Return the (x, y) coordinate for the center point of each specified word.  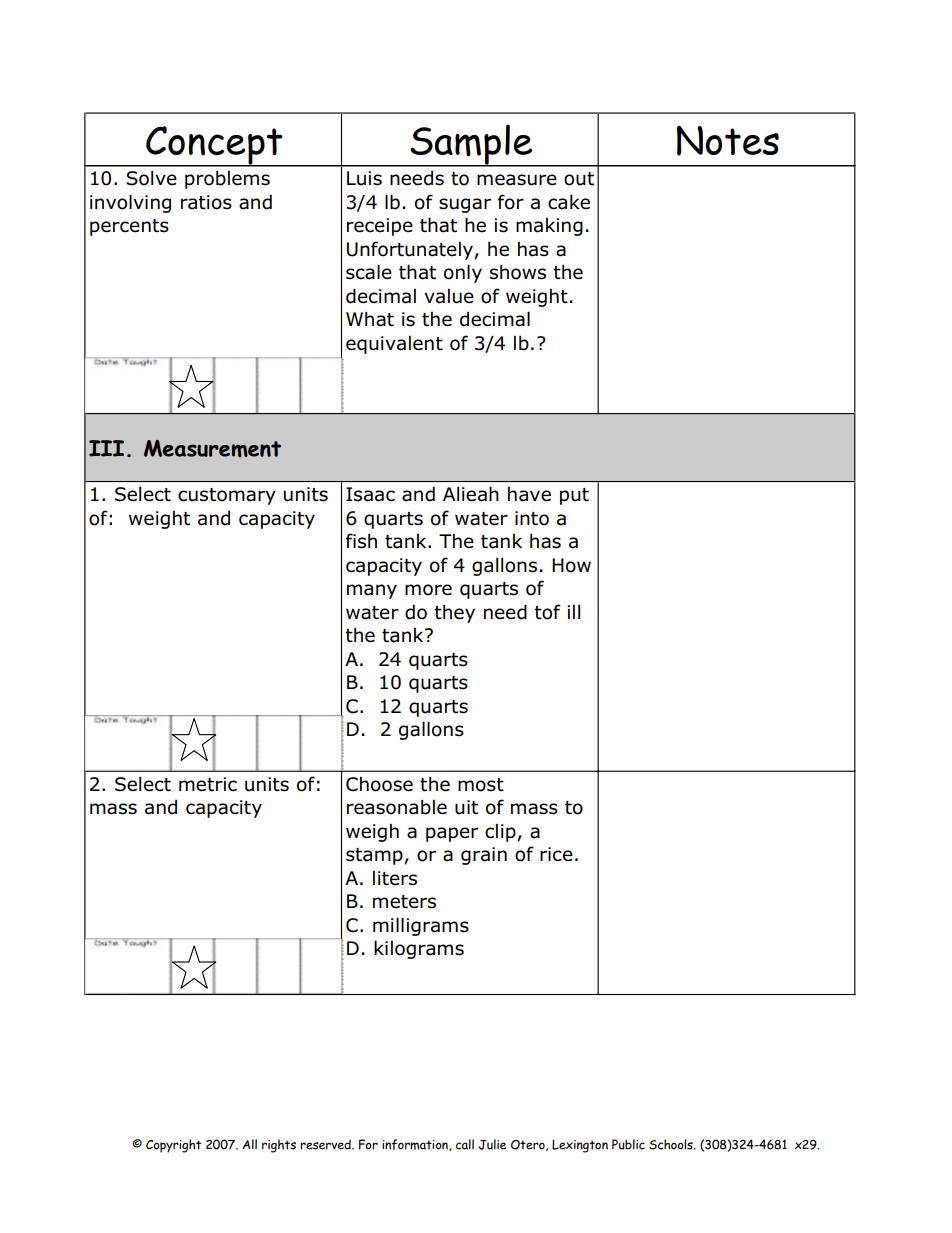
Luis (364, 178)
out (579, 179)
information (416, 1145)
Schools (672, 1144)
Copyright (173, 1146)
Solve (151, 178)
